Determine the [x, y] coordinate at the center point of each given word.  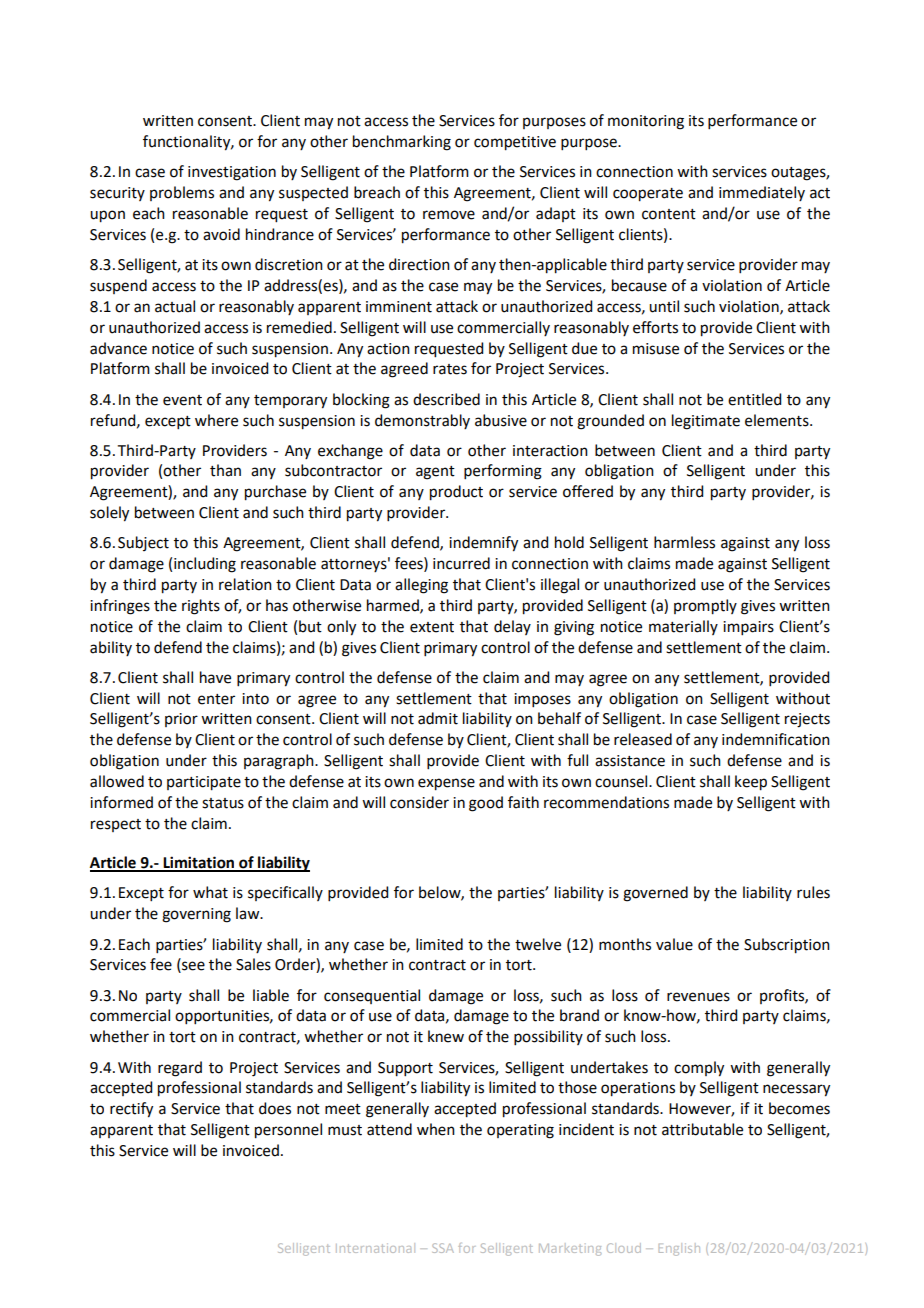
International [375, 1248]
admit [438, 718]
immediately [762, 193]
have [215, 677]
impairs [748, 628]
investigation [232, 173]
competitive [515, 143]
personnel [288, 1131]
